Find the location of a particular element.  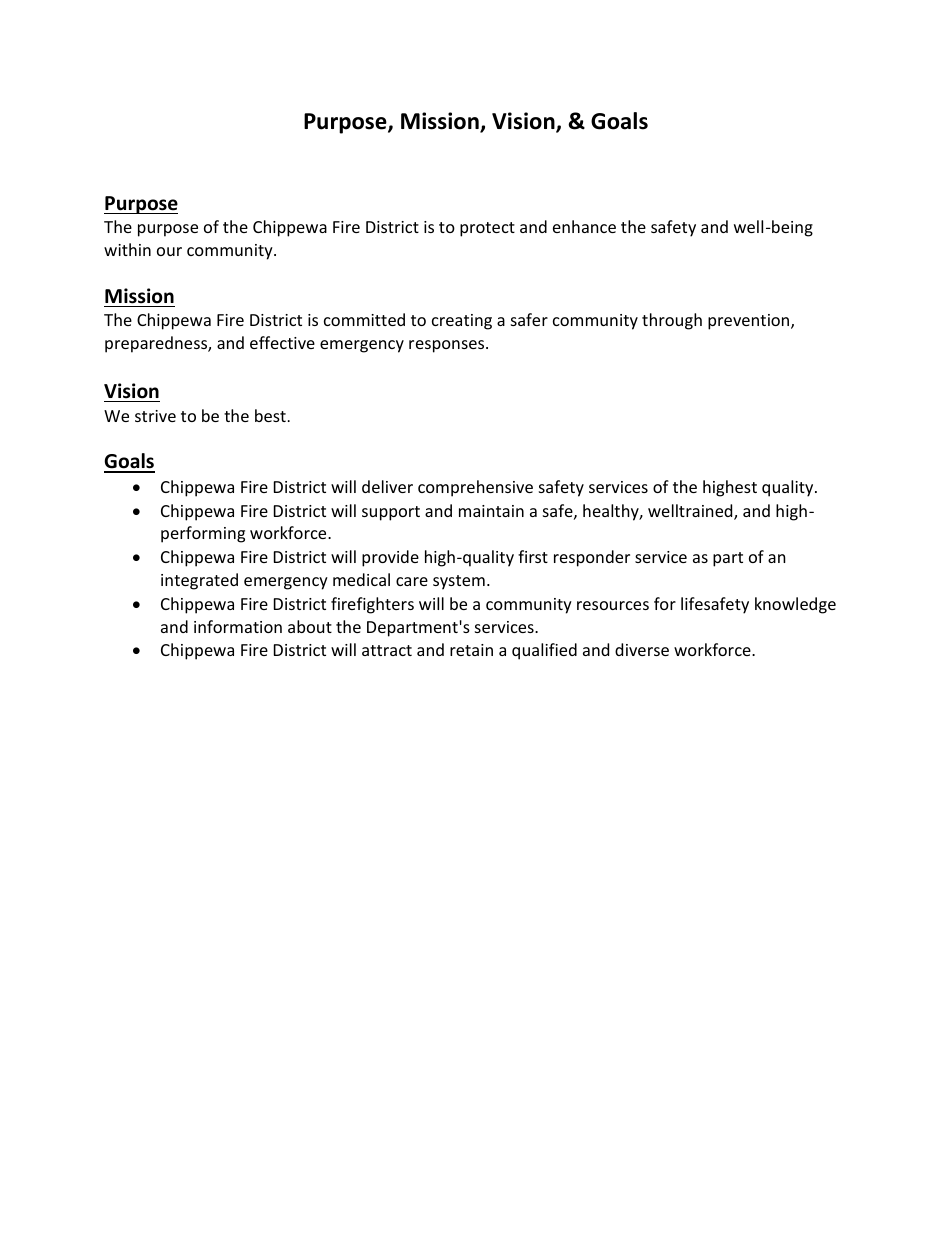

enhance is located at coordinates (584, 226).
